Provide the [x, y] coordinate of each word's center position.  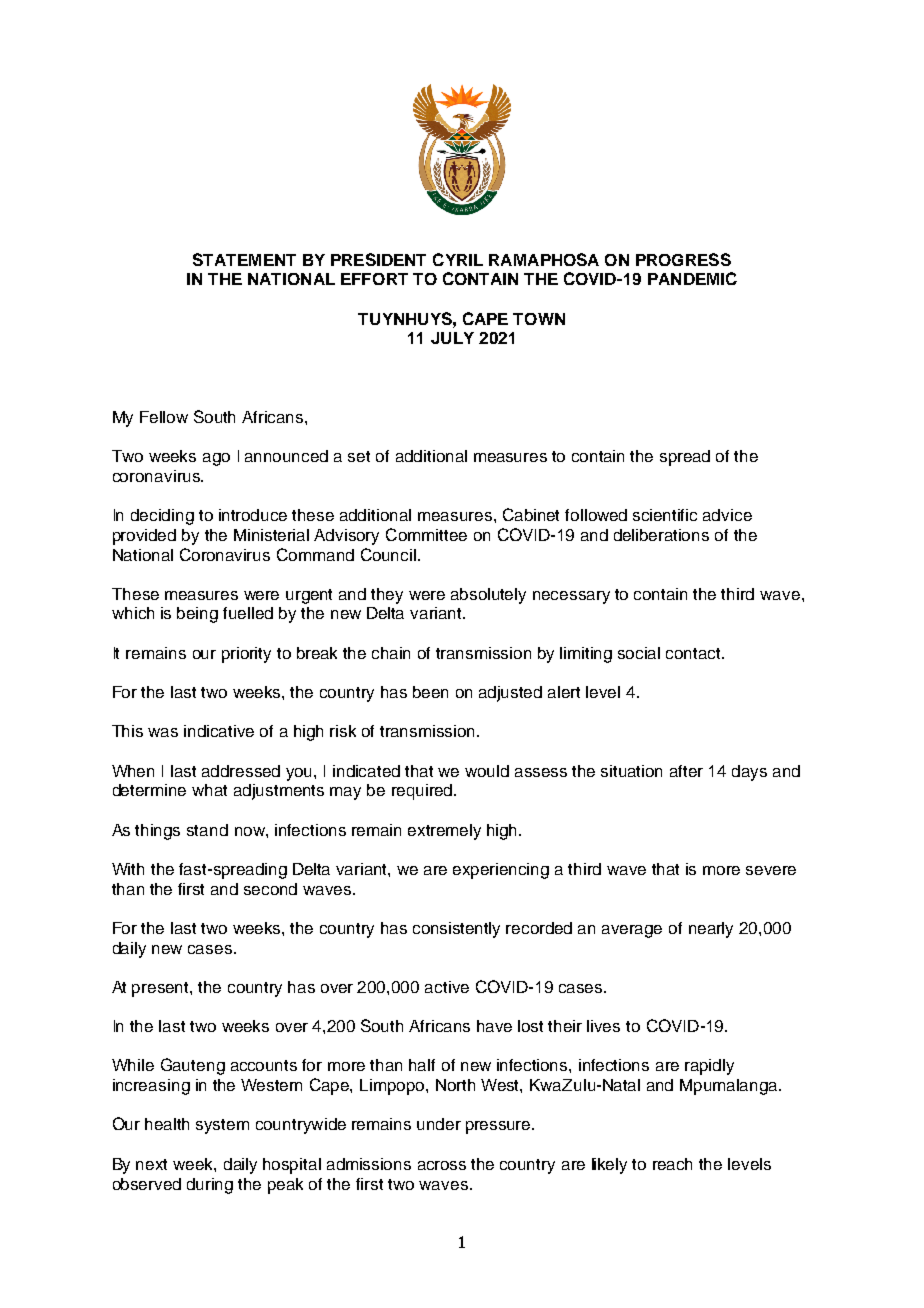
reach [672, 1164]
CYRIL [458, 259]
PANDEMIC [692, 278]
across [442, 1165]
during [210, 1186]
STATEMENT [244, 259]
